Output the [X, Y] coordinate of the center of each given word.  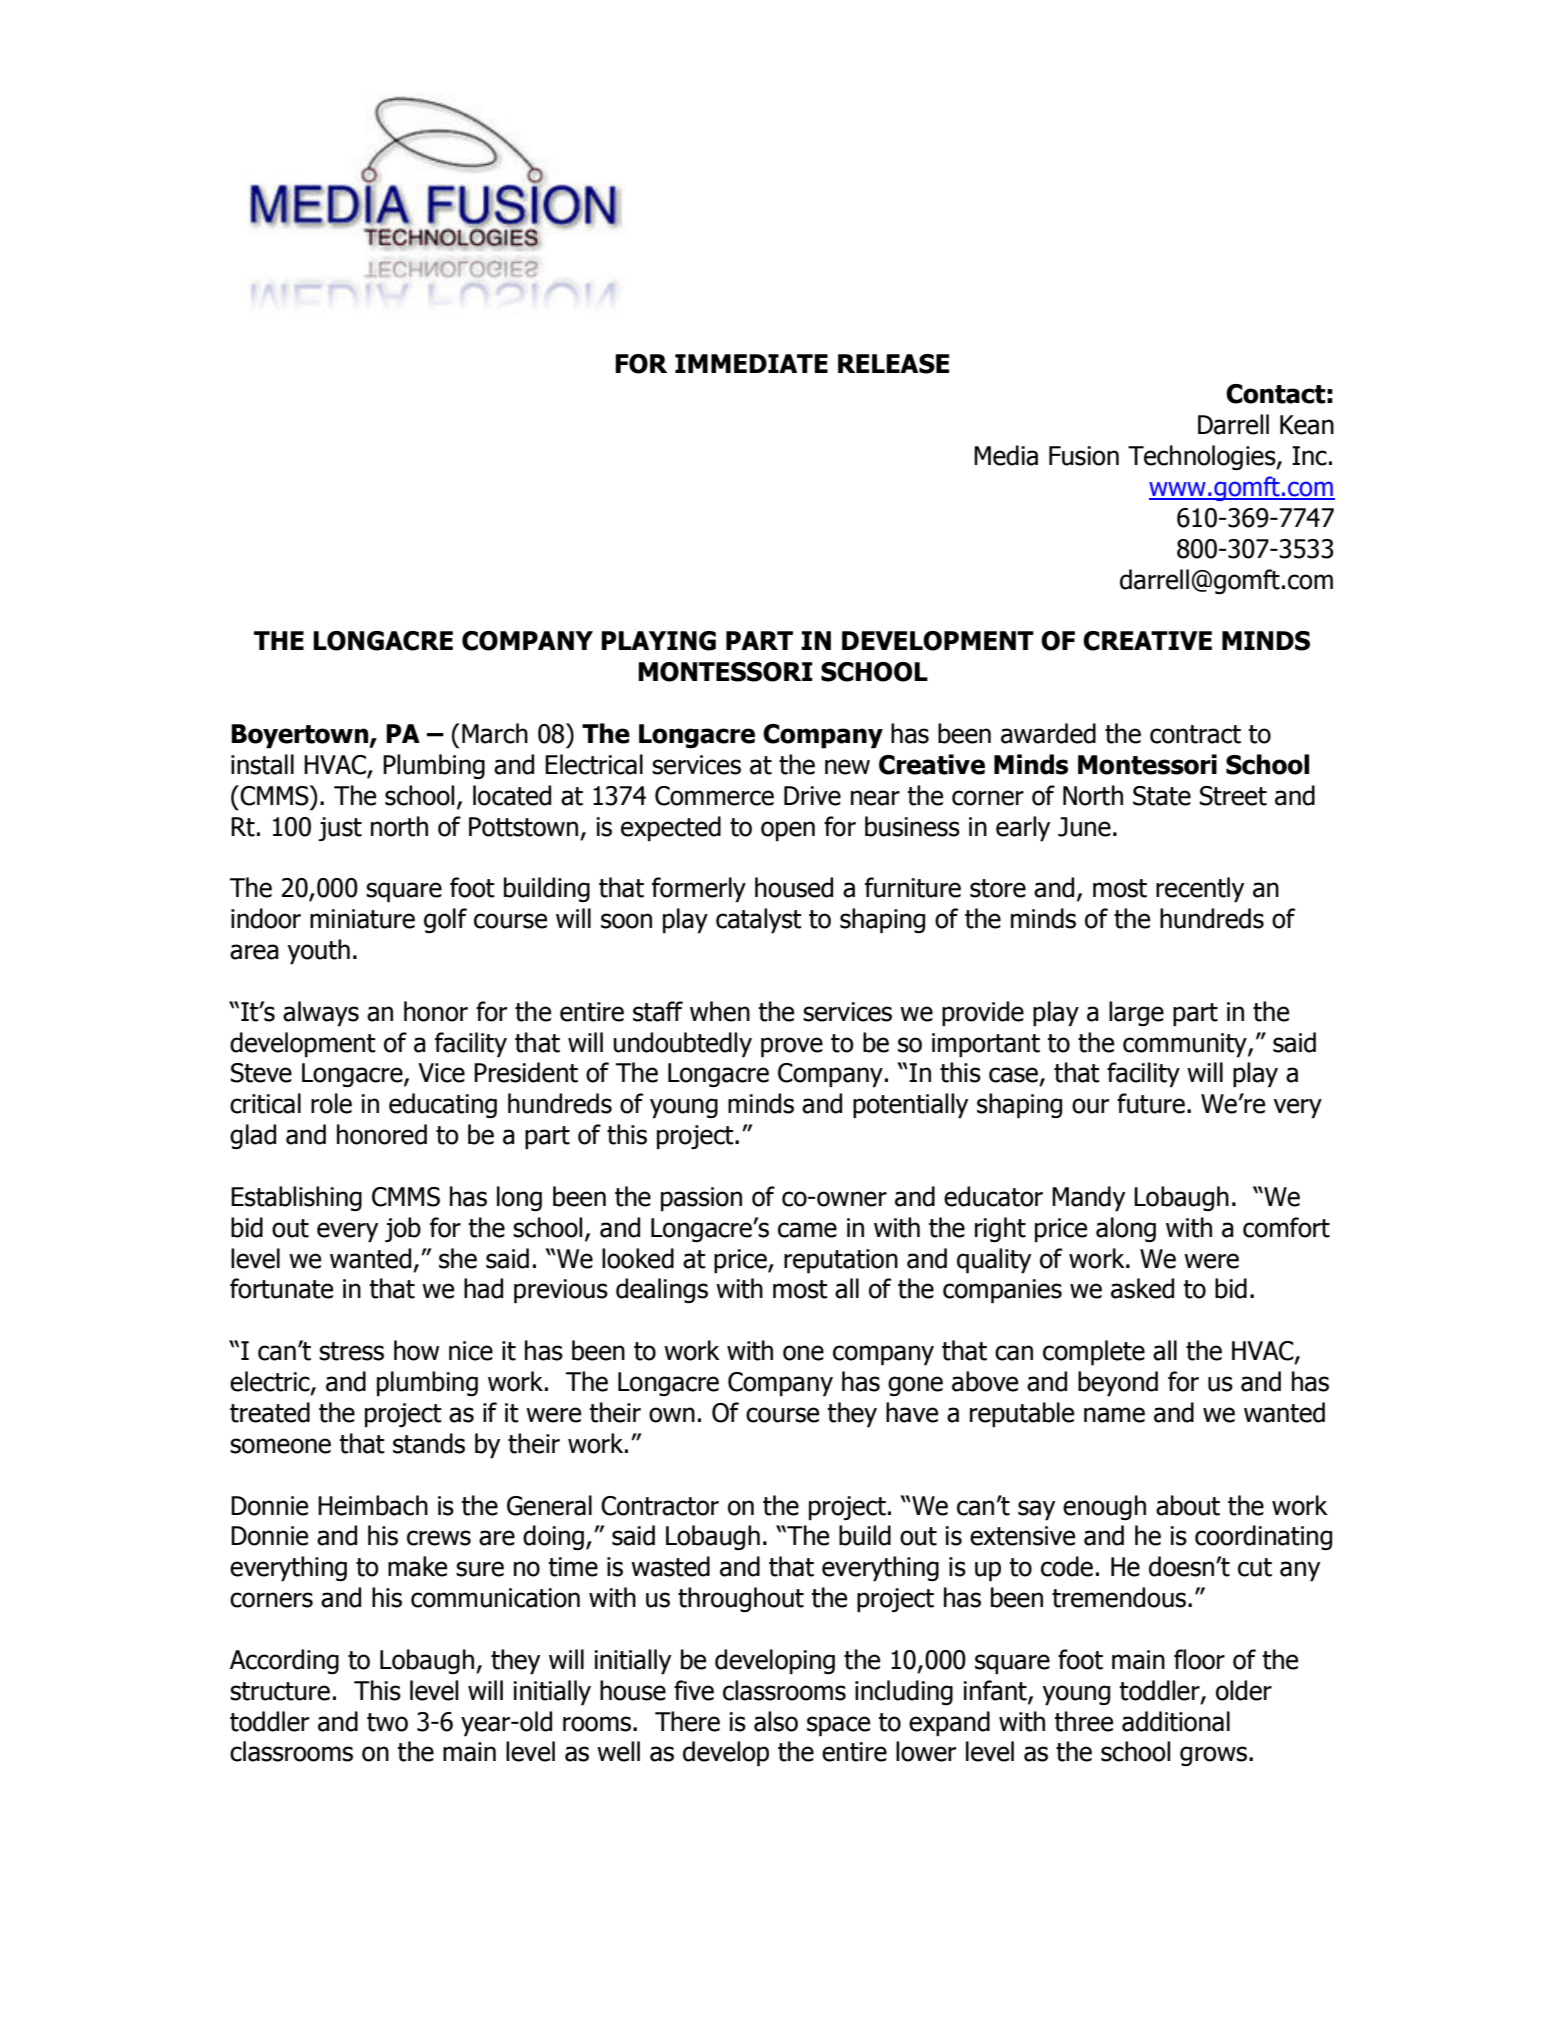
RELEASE [894, 364]
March [495, 733]
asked [1142, 1288]
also [776, 1721]
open [788, 831]
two [387, 1722]
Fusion [1084, 456]
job [403, 1229]
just [340, 829]
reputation [841, 1261]
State [1162, 796]
